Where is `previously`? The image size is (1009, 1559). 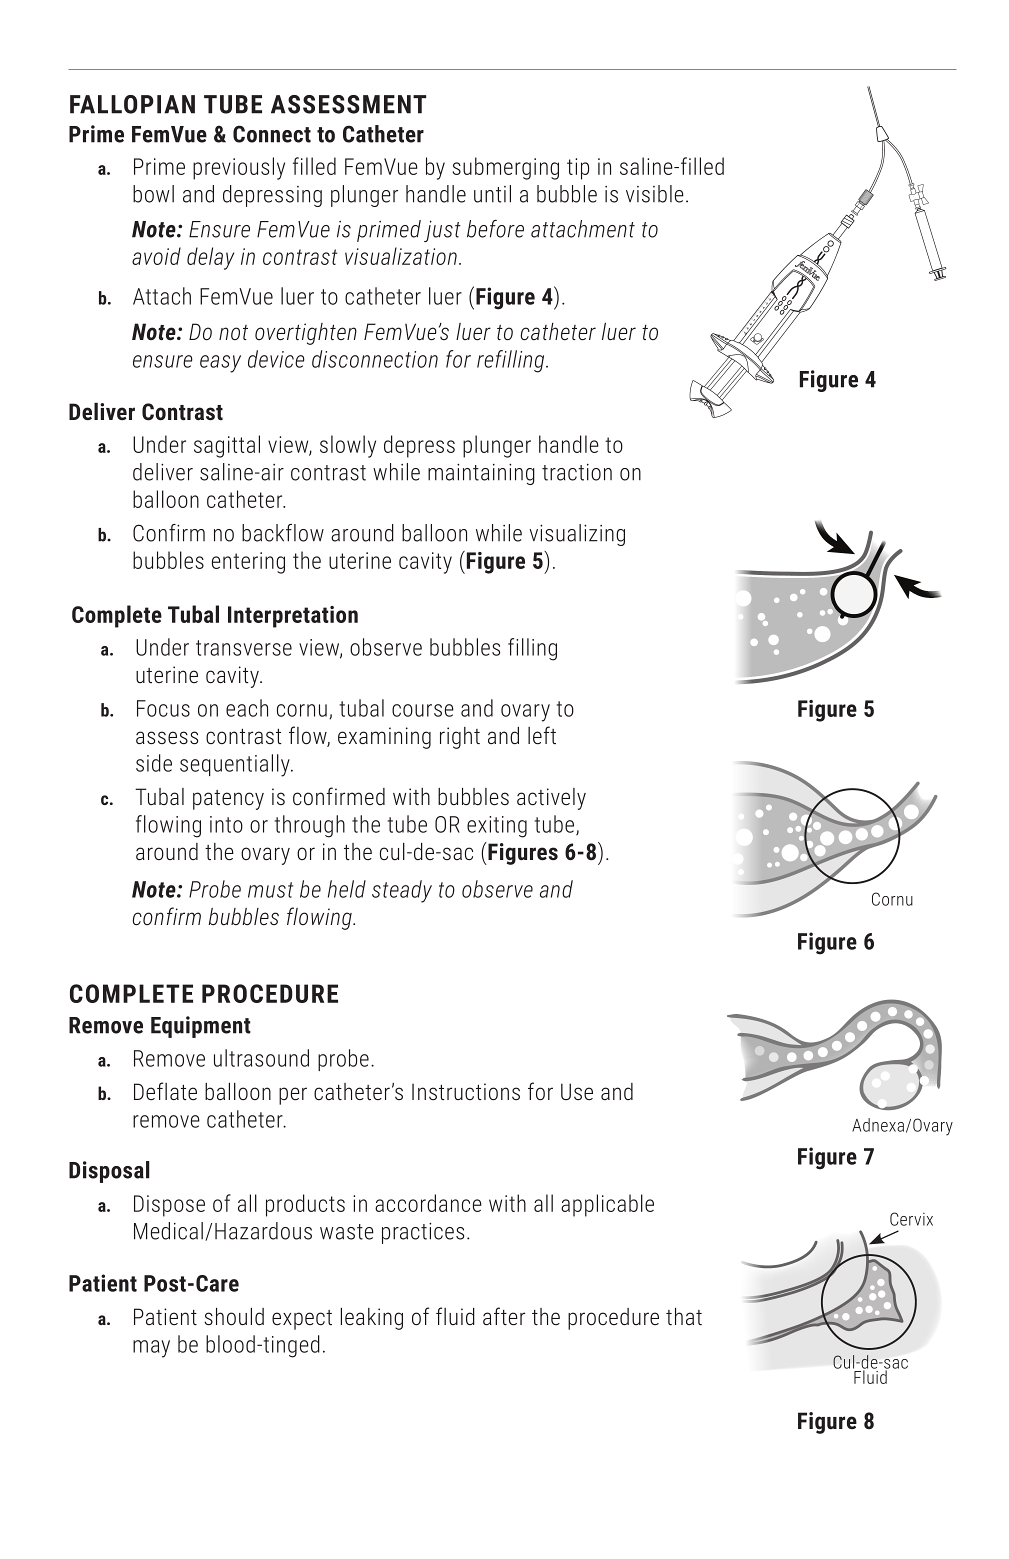 previously is located at coordinates (239, 168).
